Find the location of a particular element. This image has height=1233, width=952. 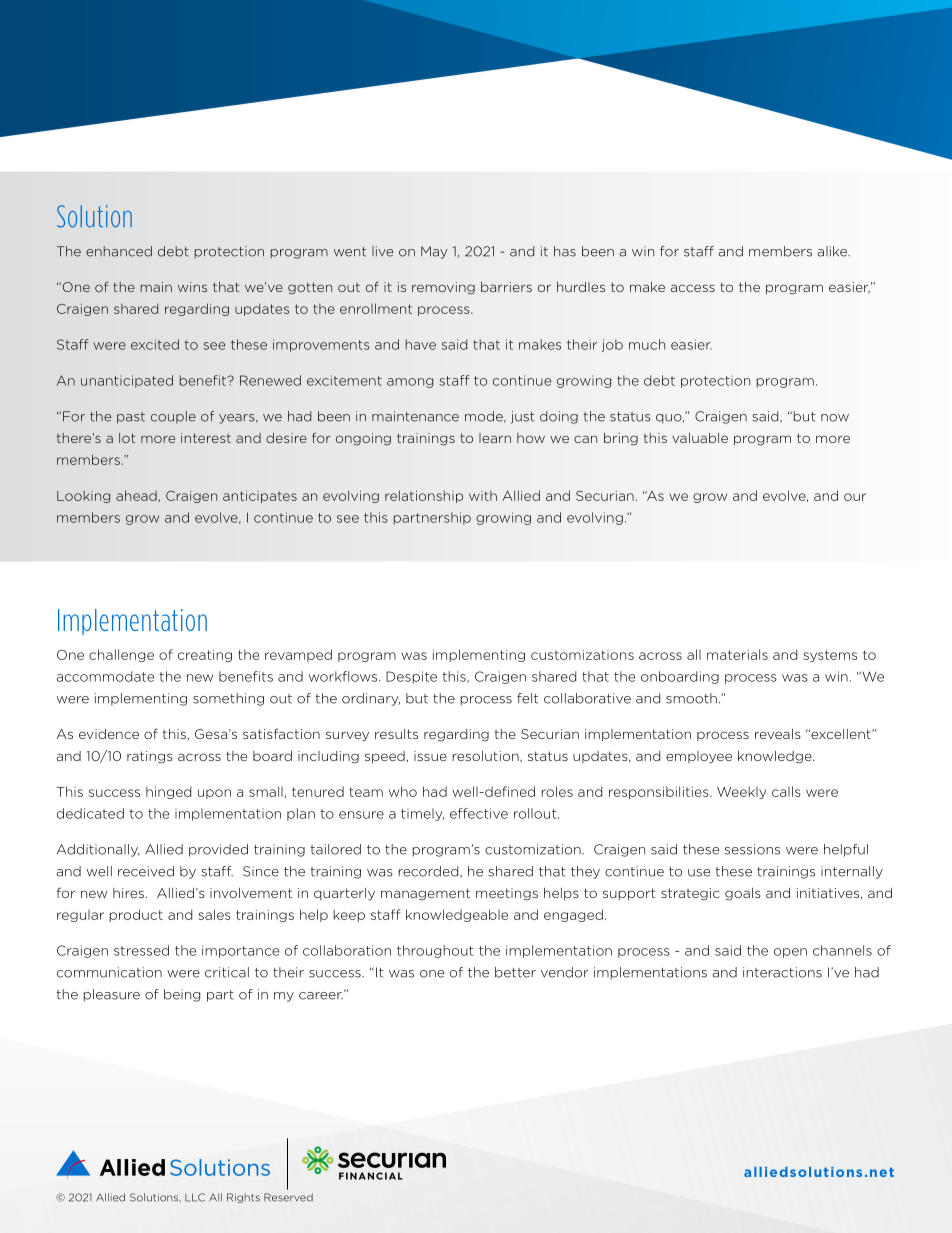

sessions is located at coordinates (752, 849).
